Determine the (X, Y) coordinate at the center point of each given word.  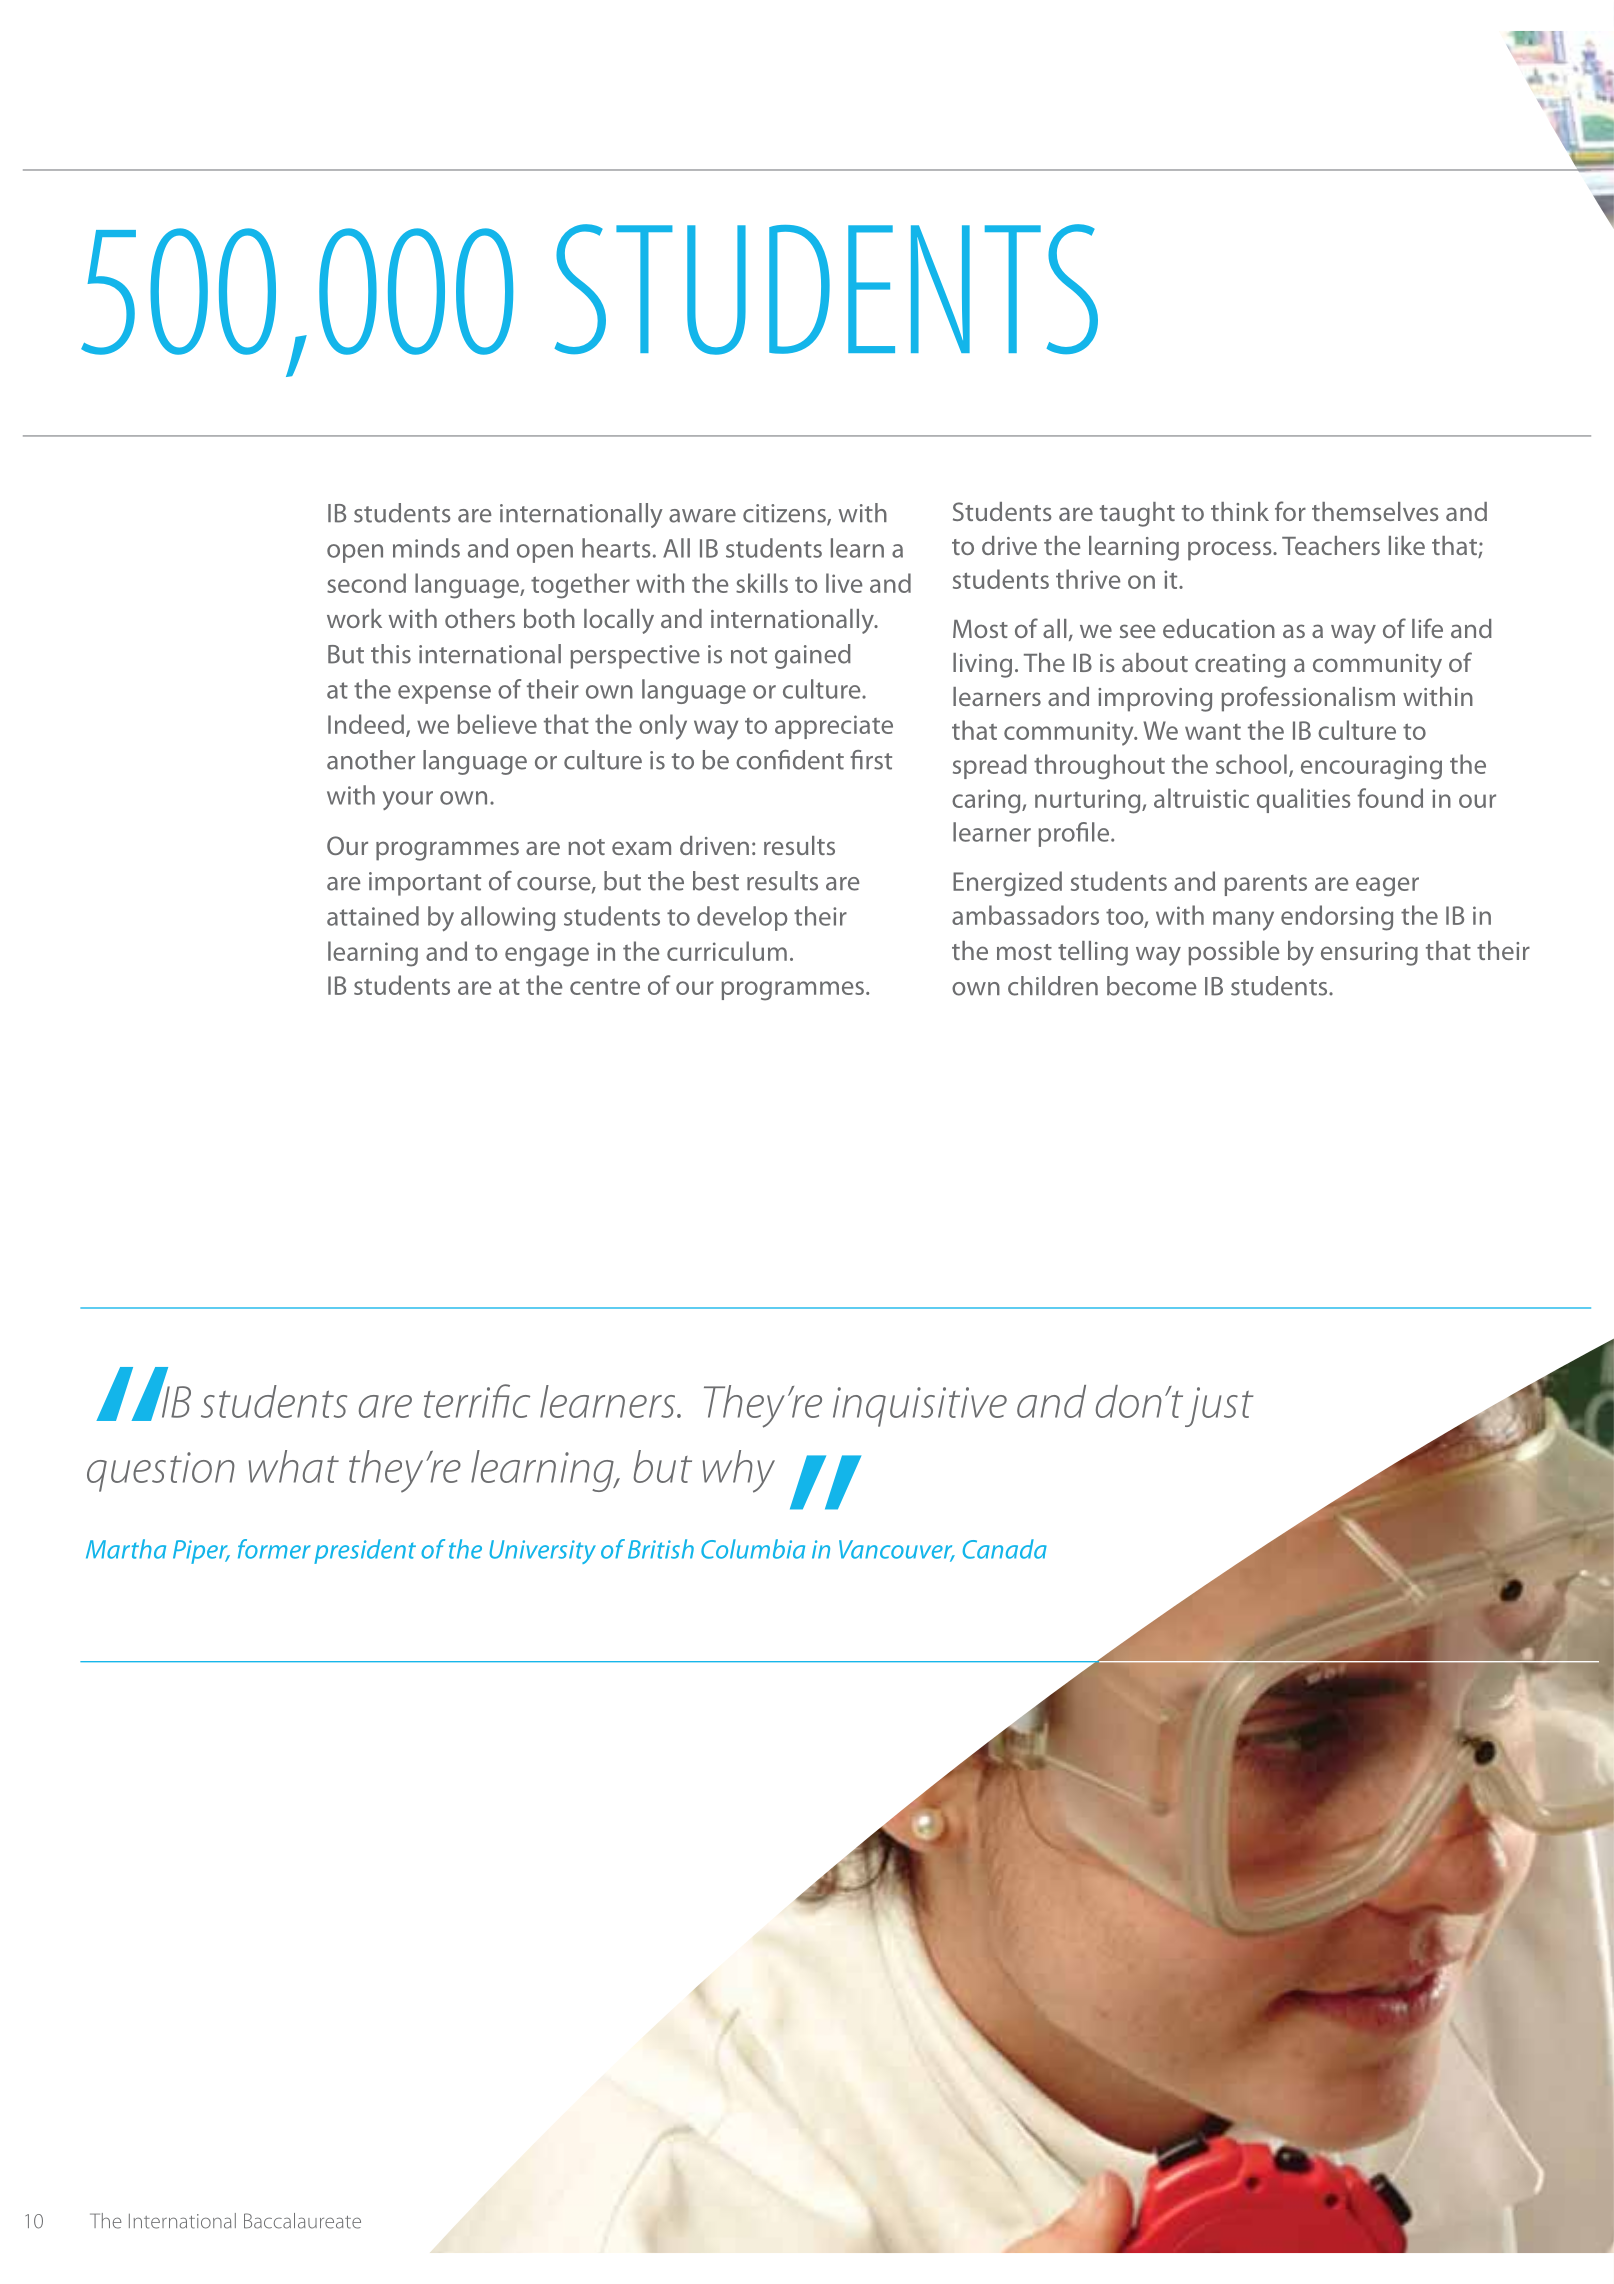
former (274, 1549)
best (716, 881)
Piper (201, 1552)
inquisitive (920, 1407)
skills (762, 583)
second (366, 583)
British (661, 1549)
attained (373, 916)
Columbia (753, 1549)
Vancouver (897, 1550)
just (1219, 1407)
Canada (1005, 1549)
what (294, 1466)
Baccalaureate (302, 2221)
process (1231, 551)
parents (1265, 885)
